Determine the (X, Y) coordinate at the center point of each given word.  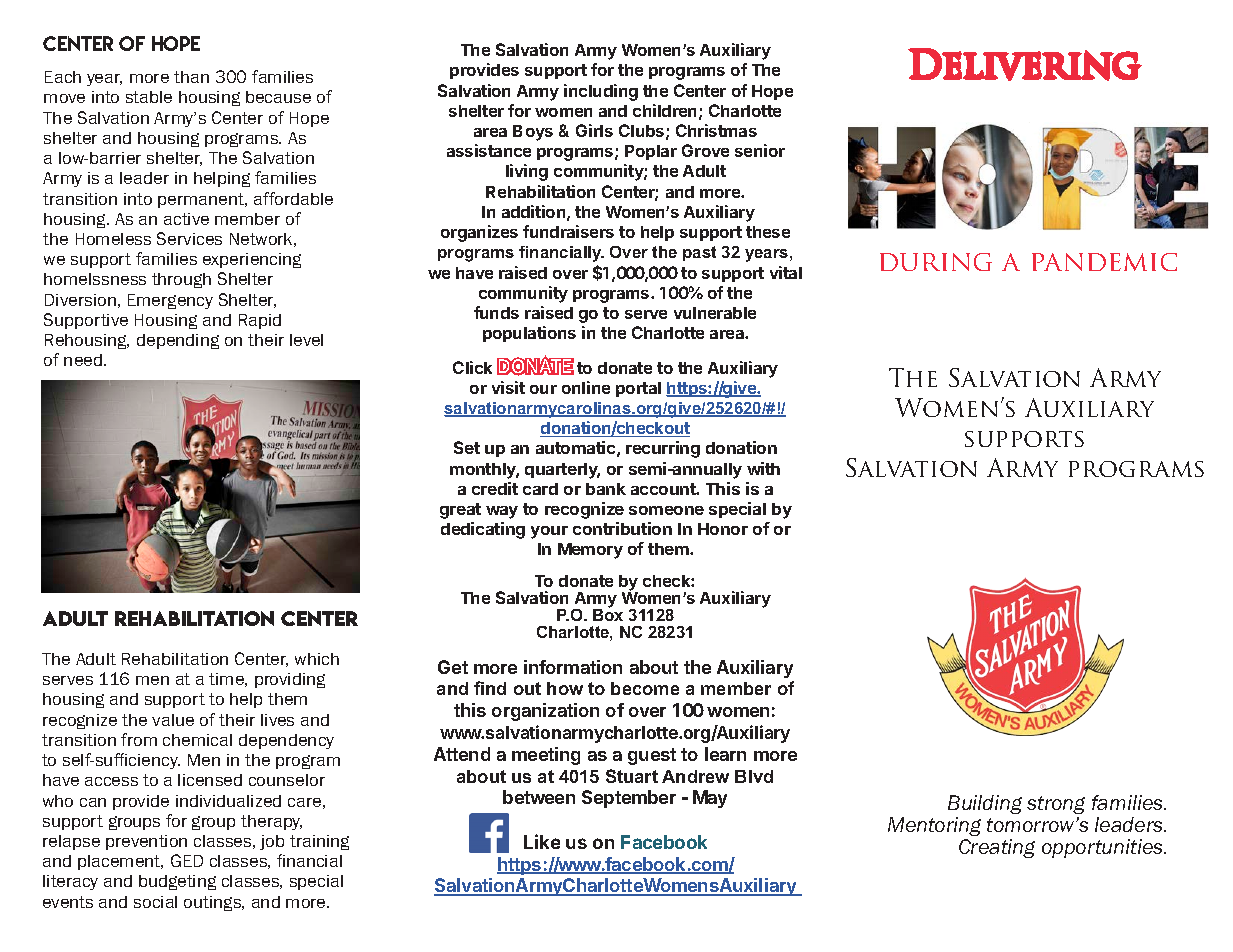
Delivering (1025, 64)
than (191, 77)
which (317, 659)
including (601, 92)
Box (608, 613)
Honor (723, 529)
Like (542, 841)
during (936, 262)
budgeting (177, 882)
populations (529, 334)
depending (178, 341)
